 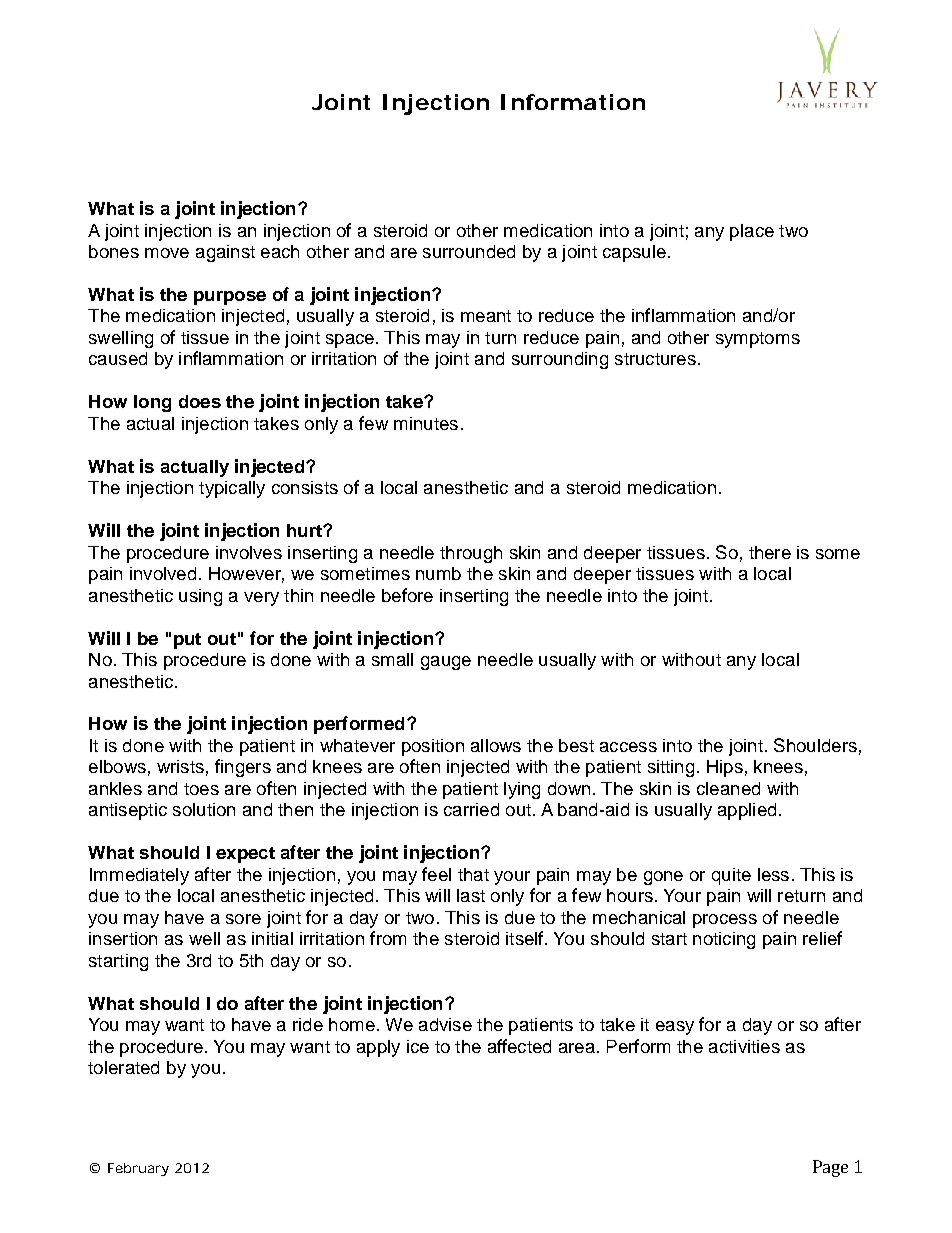 I want to click on does, so click(x=200, y=401).
